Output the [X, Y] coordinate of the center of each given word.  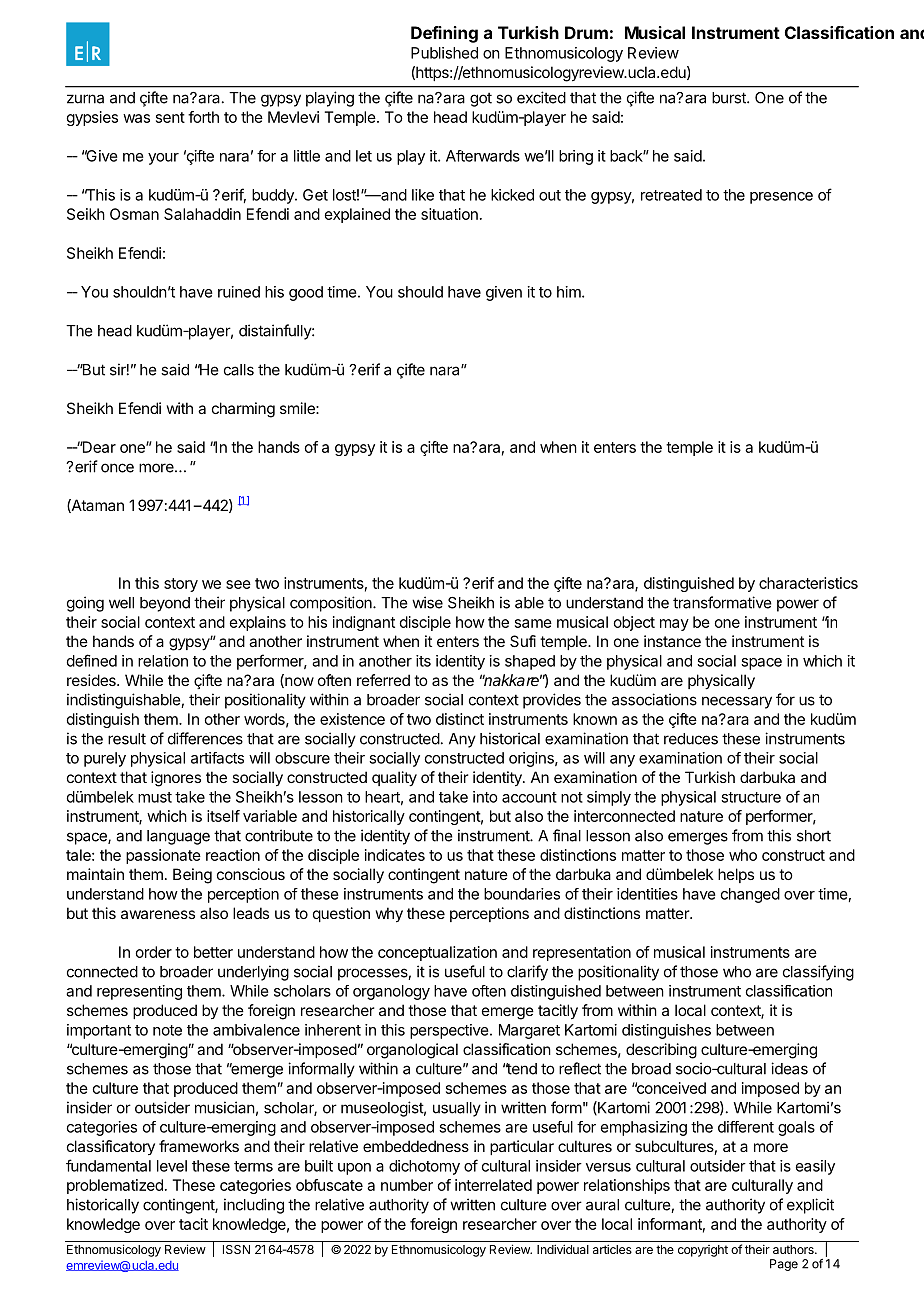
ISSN [236, 1249]
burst [730, 98]
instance [672, 641]
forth [203, 117]
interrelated [493, 1185]
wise [427, 602]
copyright [703, 1251]
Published [444, 53]
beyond [165, 604]
